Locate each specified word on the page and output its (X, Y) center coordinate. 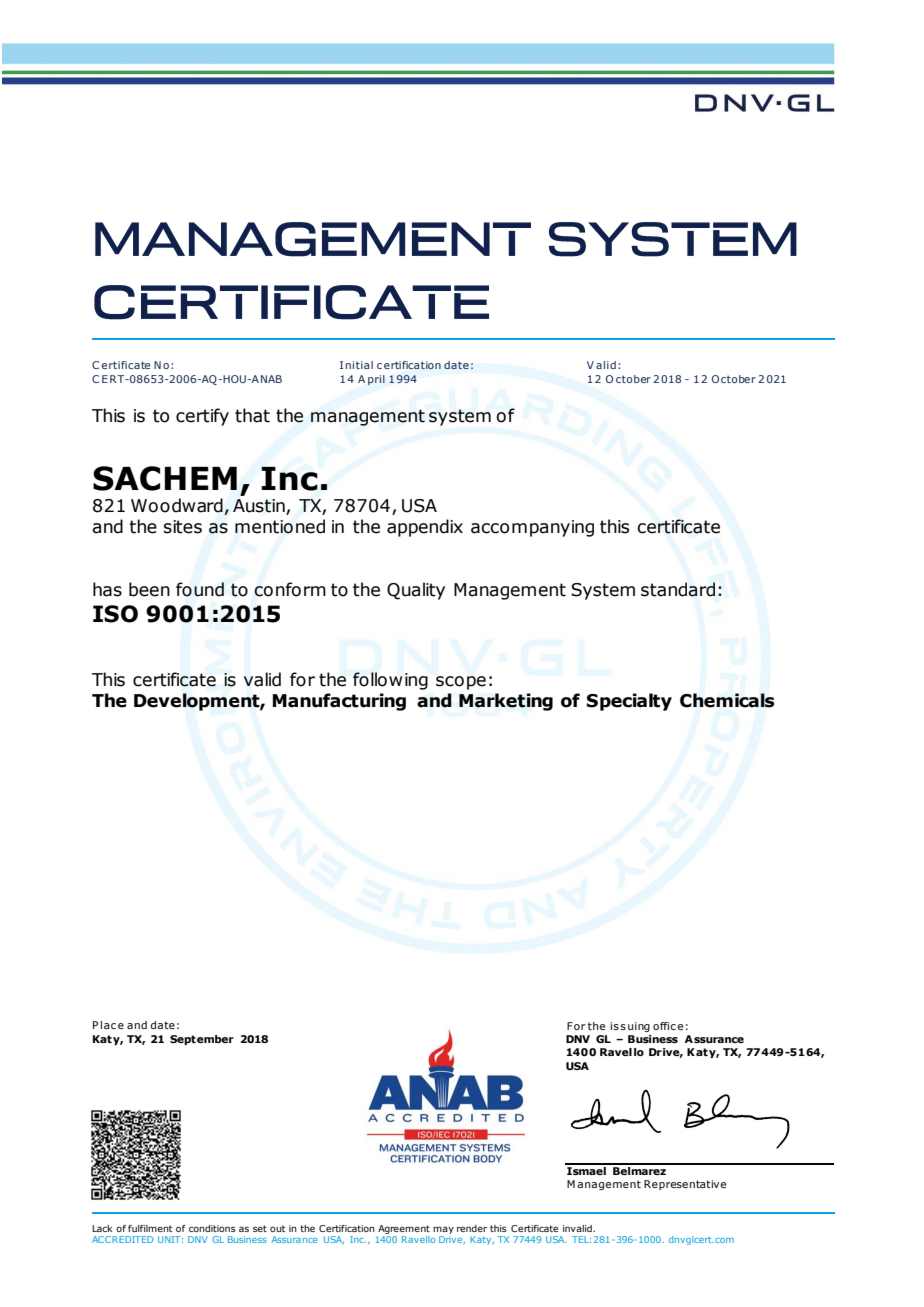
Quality (416, 591)
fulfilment (150, 1228)
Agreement (403, 1231)
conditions (212, 1228)
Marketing (506, 702)
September (202, 1040)
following (390, 681)
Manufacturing (339, 702)
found (200, 589)
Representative (685, 1185)
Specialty (629, 702)
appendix (425, 528)
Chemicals (727, 700)
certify (202, 417)
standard (678, 589)
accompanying (532, 528)
